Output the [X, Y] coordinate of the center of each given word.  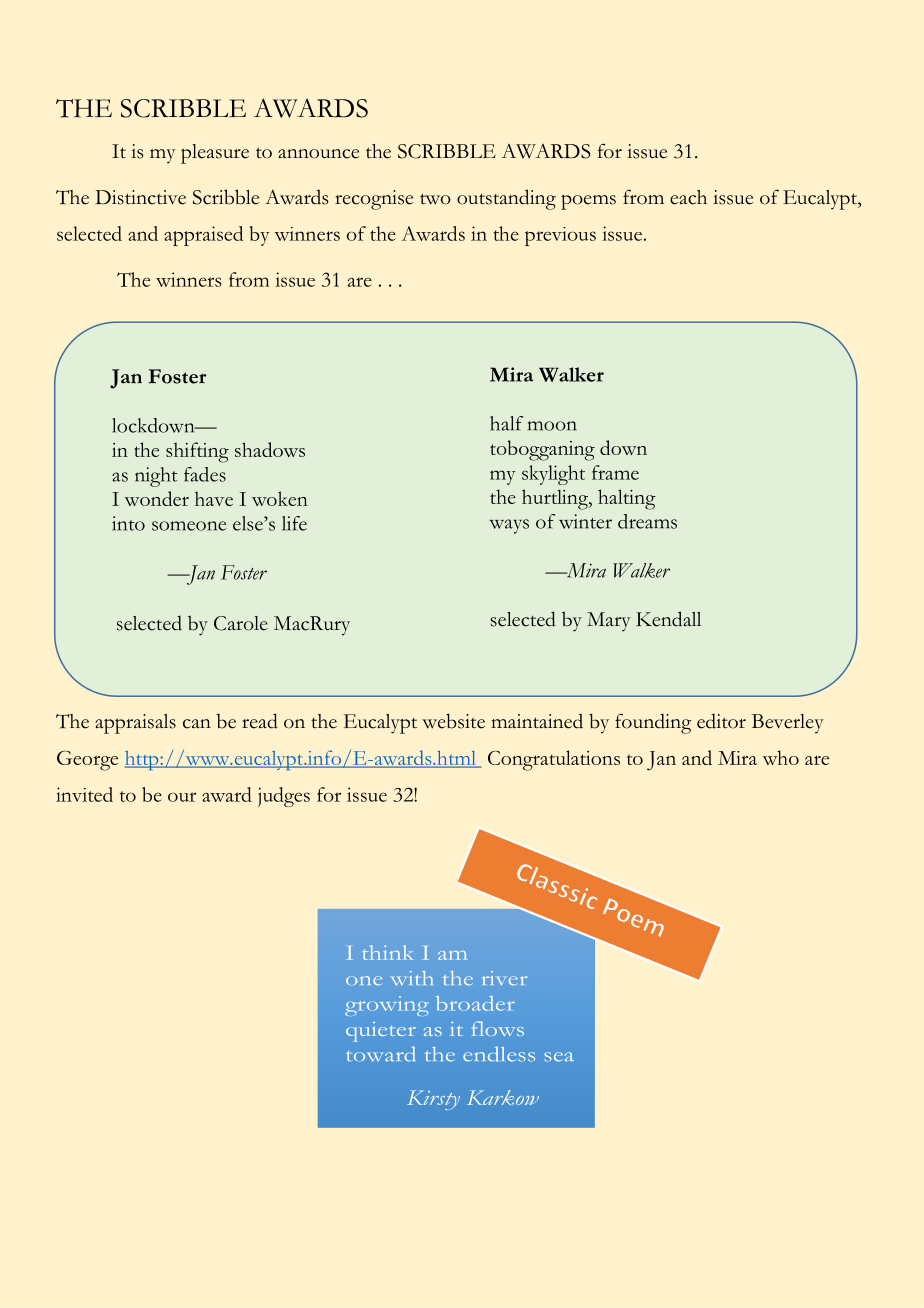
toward [380, 1054]
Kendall [668, 619]
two [435, 199]
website [453, 721]
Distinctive [140, 197]
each [688, 197]
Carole [241, 623]
